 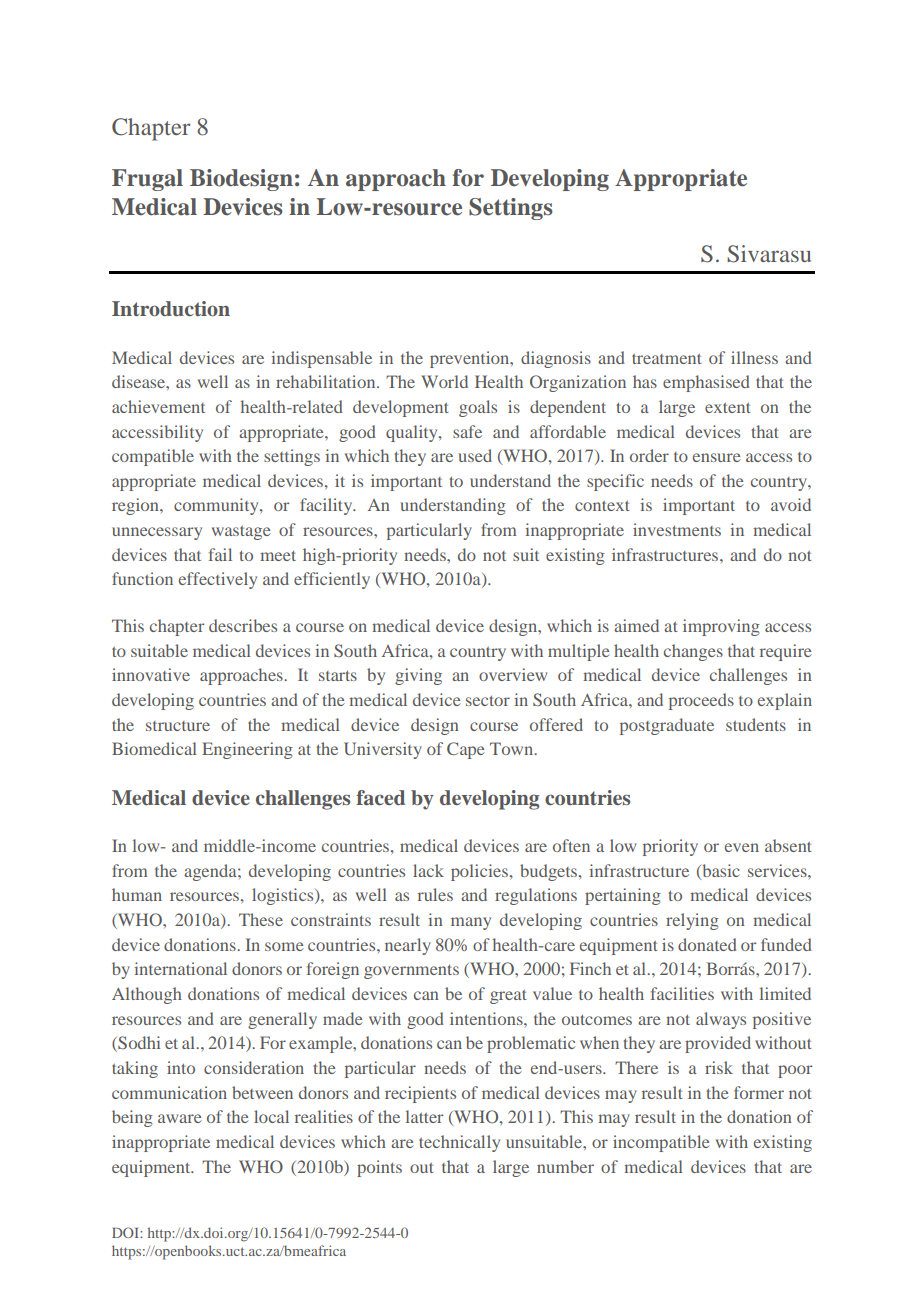 What do you see at coordinates (754, 357) in the screenshot?
I see `illness` at bounding box center [754, 357].
